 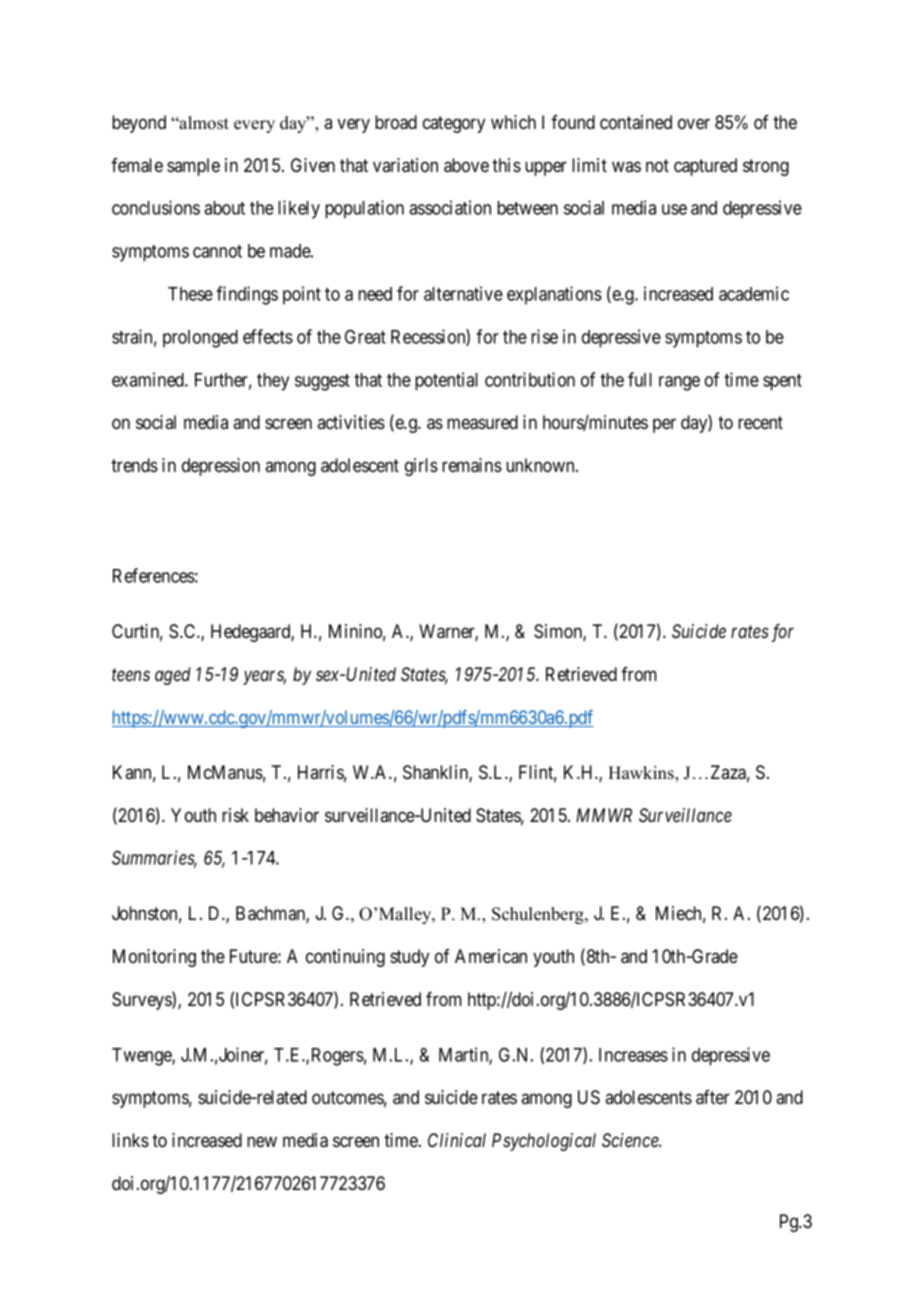 I want to click on aged, so click(x=173, y=676).
